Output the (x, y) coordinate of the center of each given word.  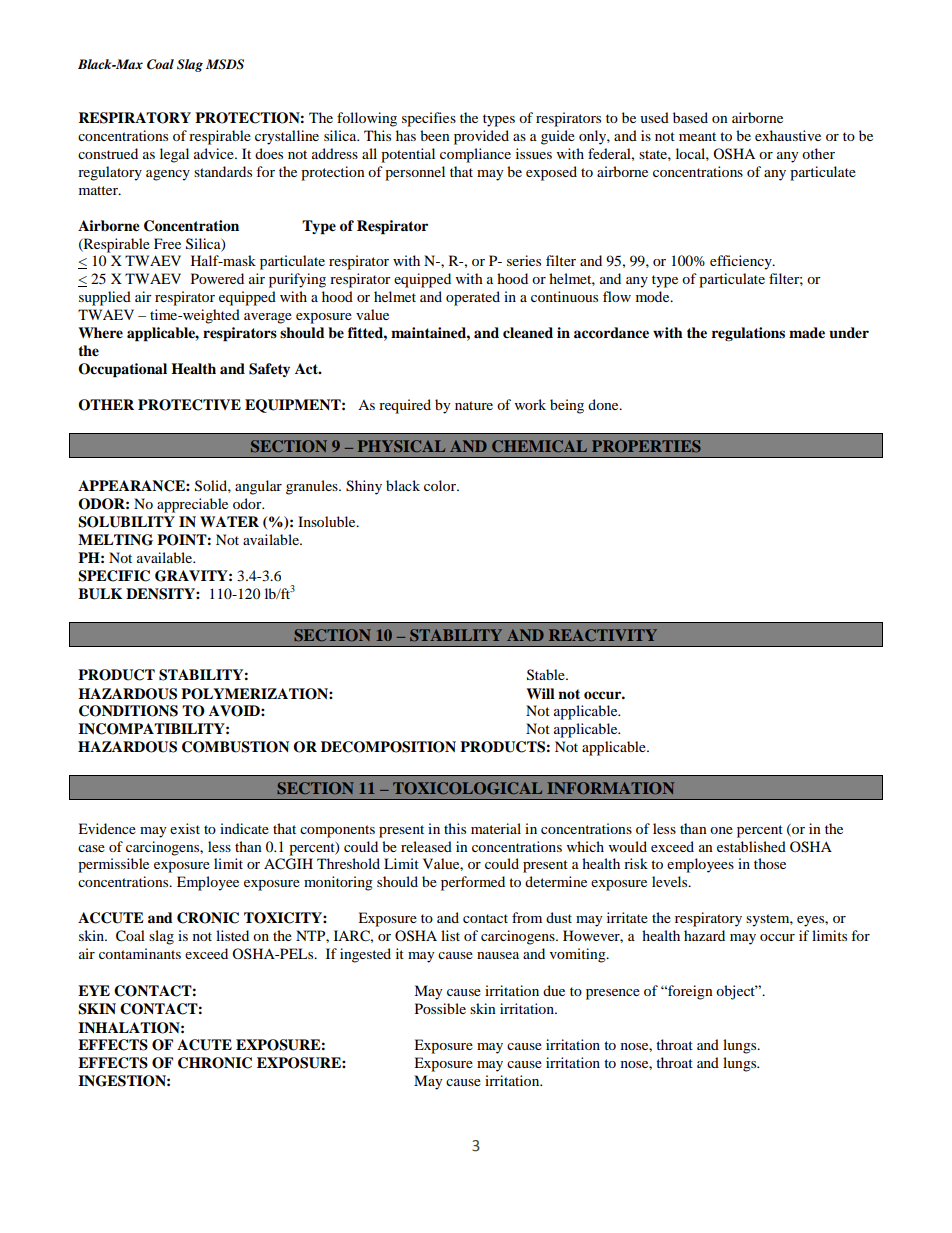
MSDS (225, 64)
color (441, 485)
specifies (429, 119)
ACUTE (204, 1045)
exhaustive (788, 135)
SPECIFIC (114, 576)
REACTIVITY (603, 635)
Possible (440, 1008)
